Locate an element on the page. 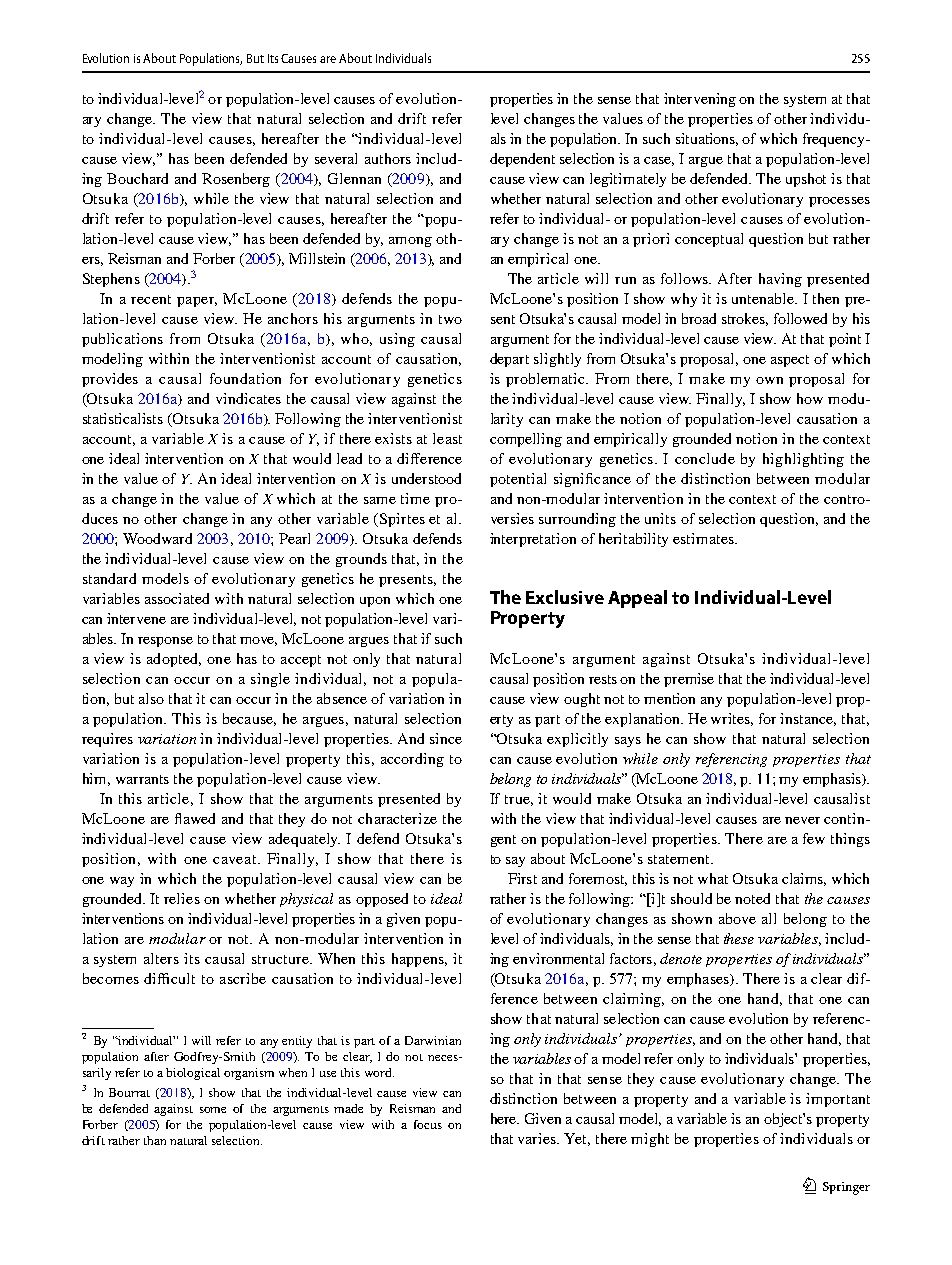  estimates is located at coordinates (704, 538).
